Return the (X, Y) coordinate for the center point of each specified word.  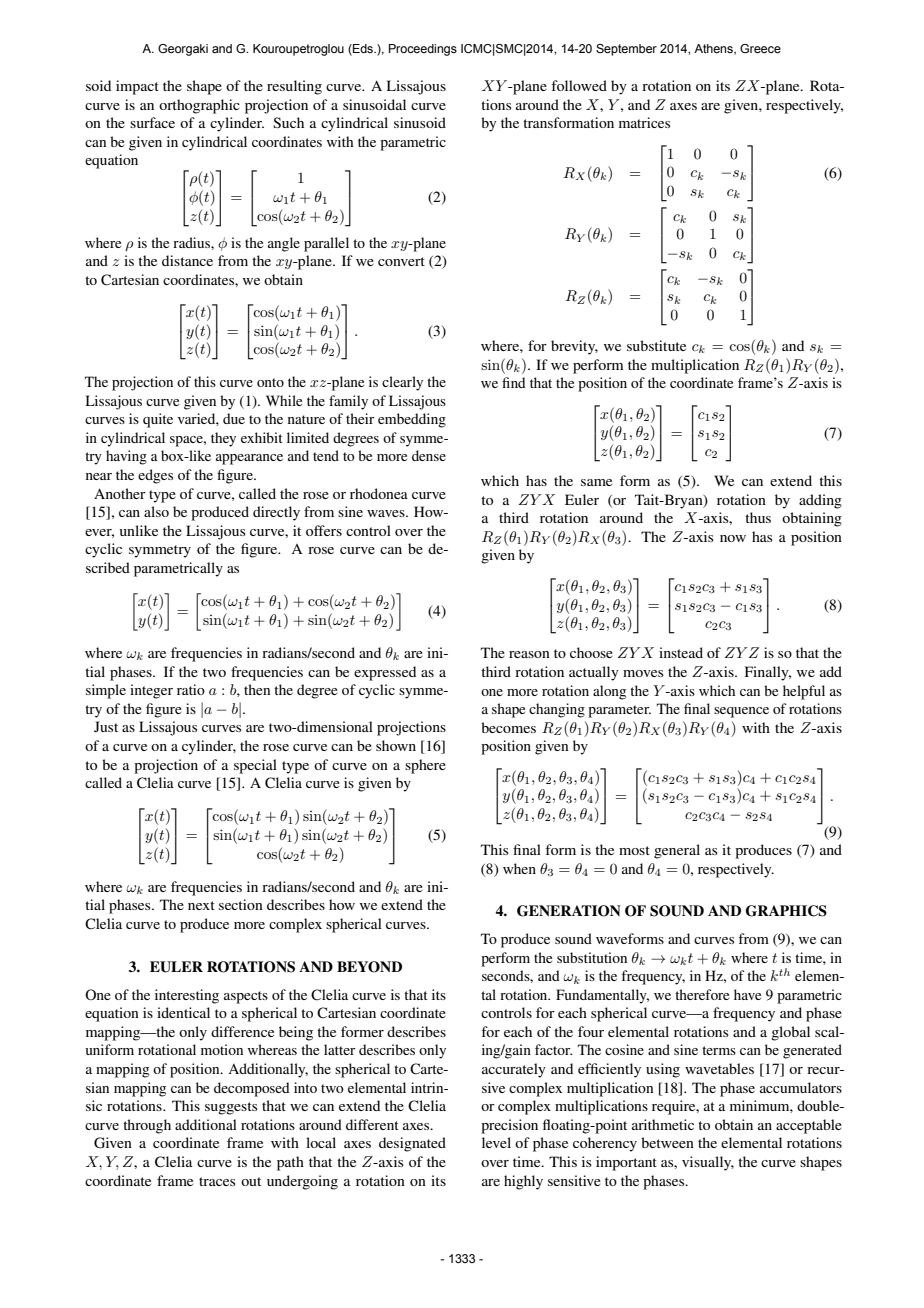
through (147, 1126)
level (496, 1142)
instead (681, 652)
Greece (760, 48)
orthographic (199, 106)
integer (151, 691)
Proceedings (423, 50)
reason (529, 654)
